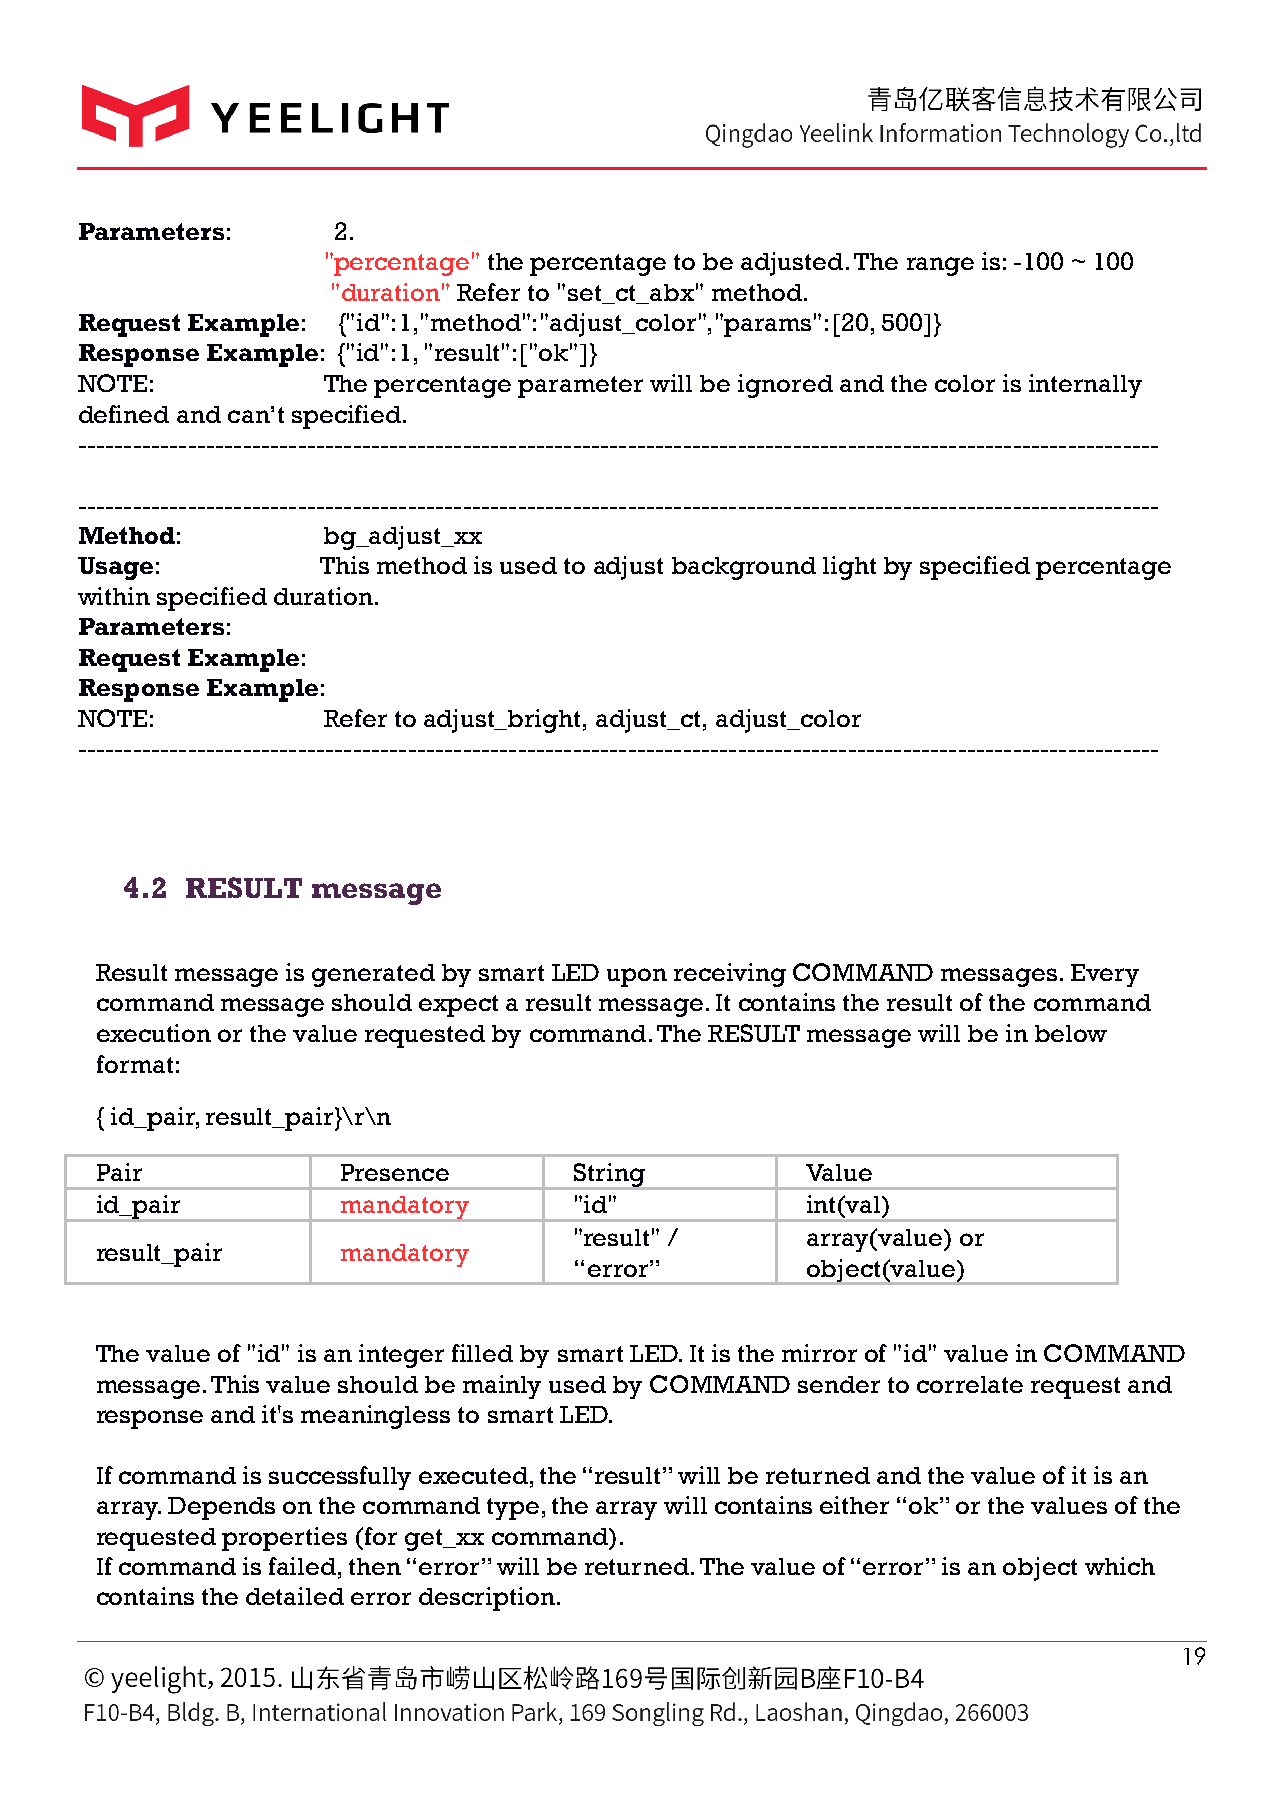 The width and height of the screenshot is (1284, 1817). What do you see at coordinates (785, 386) in the screenshot?
I see `ignored` at bounding box center [785, 386].
